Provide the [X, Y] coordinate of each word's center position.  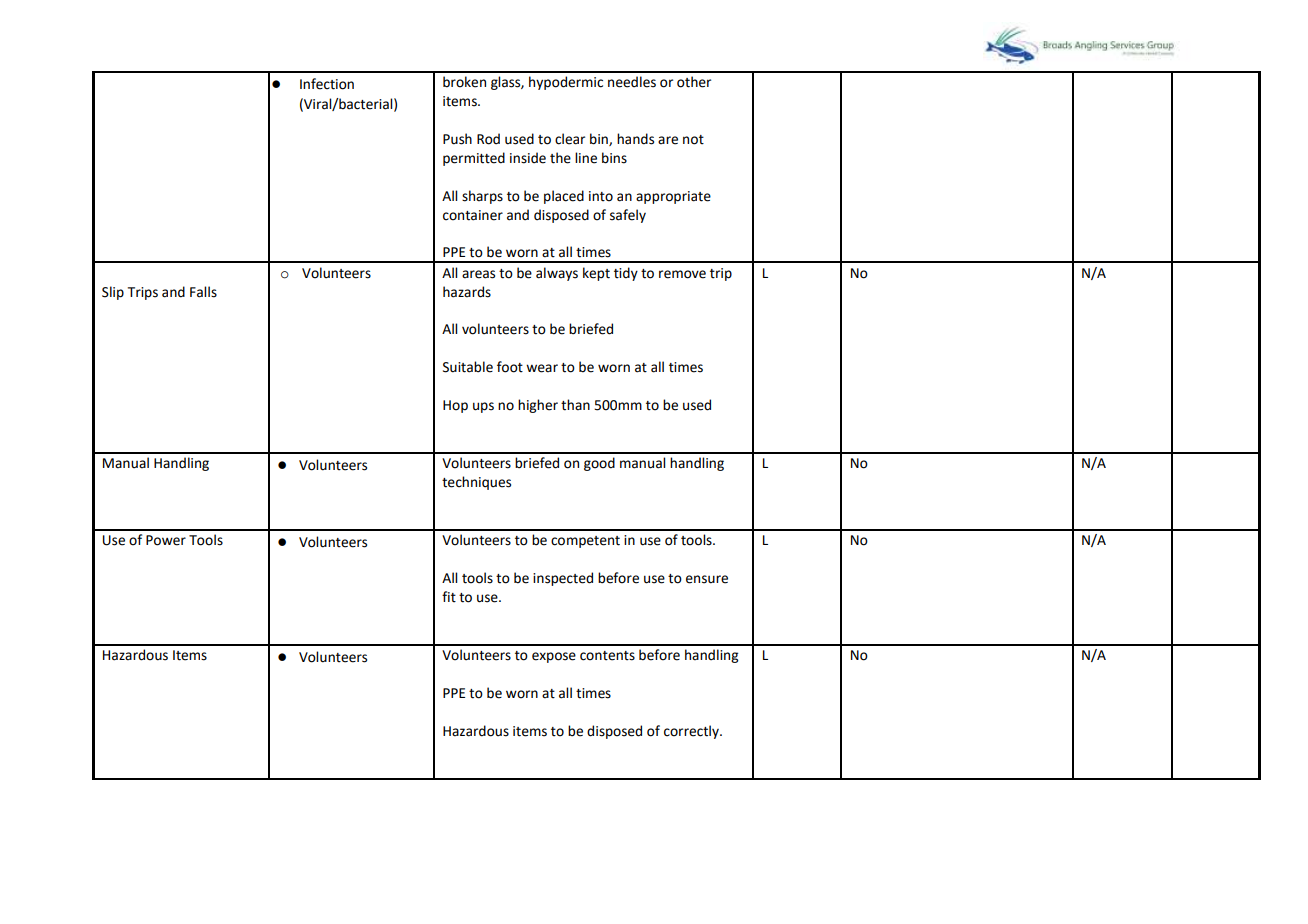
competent [585, 542]
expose [554, 657]
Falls [203, 292]
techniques [476, 483]
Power [166, 540]
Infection [327, 84]
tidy [626, 274]
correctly [692, 732]
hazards [467, 292]
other [694, 82]
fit [449, 597]
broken [464, 82]
